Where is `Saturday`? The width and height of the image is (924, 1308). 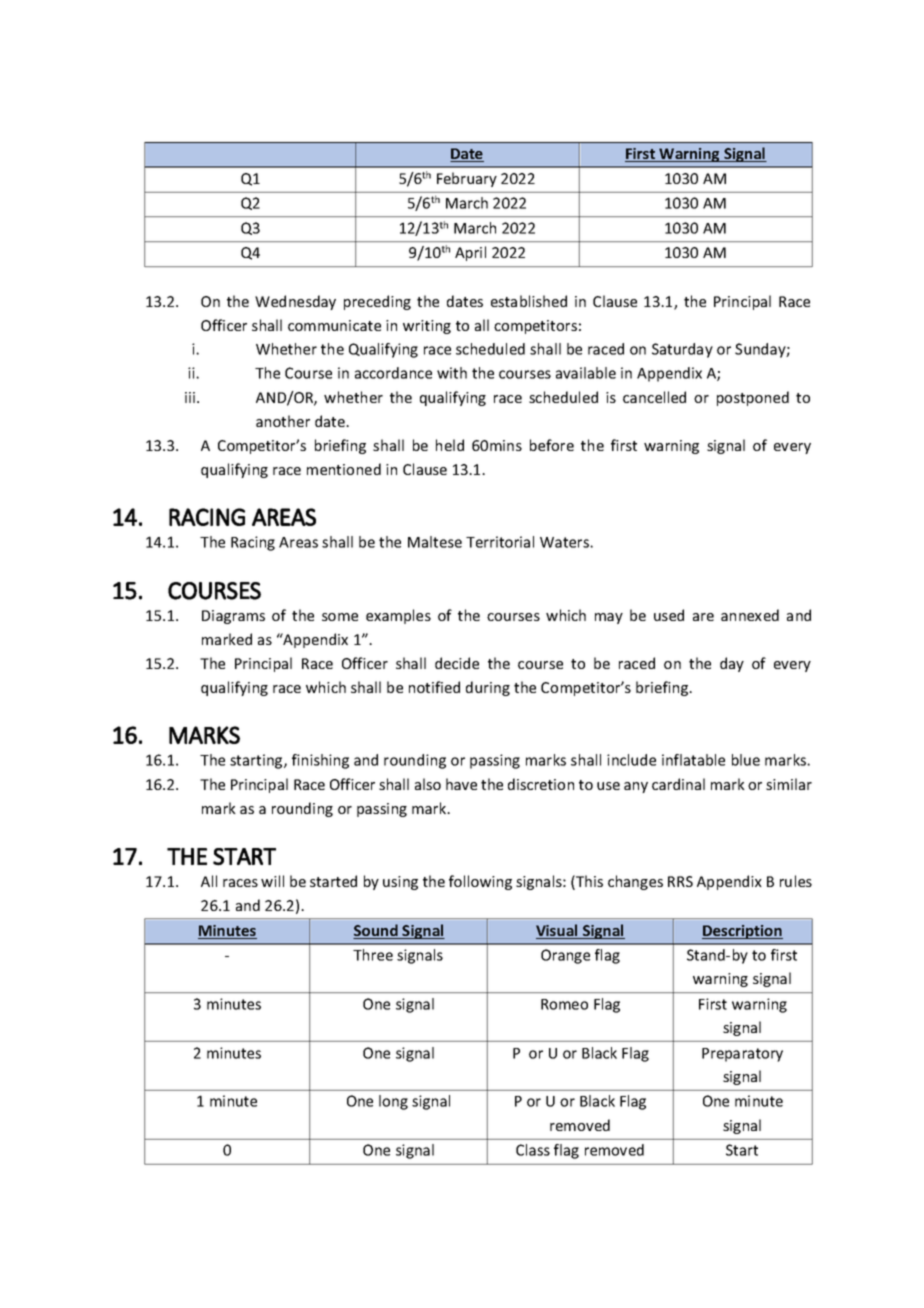 Saturday is located at coordinates (682, 350).
